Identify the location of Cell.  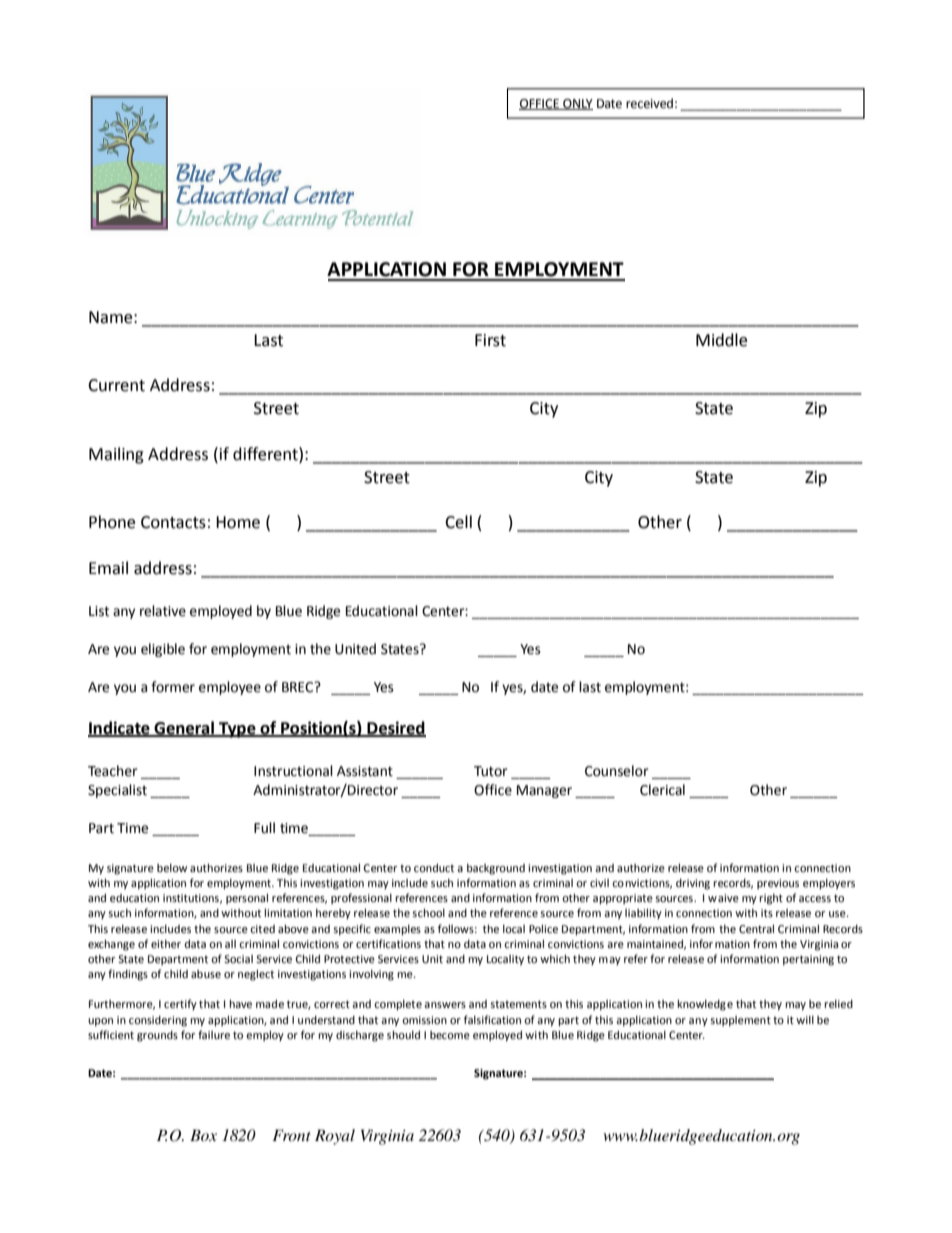
(458, 522).
